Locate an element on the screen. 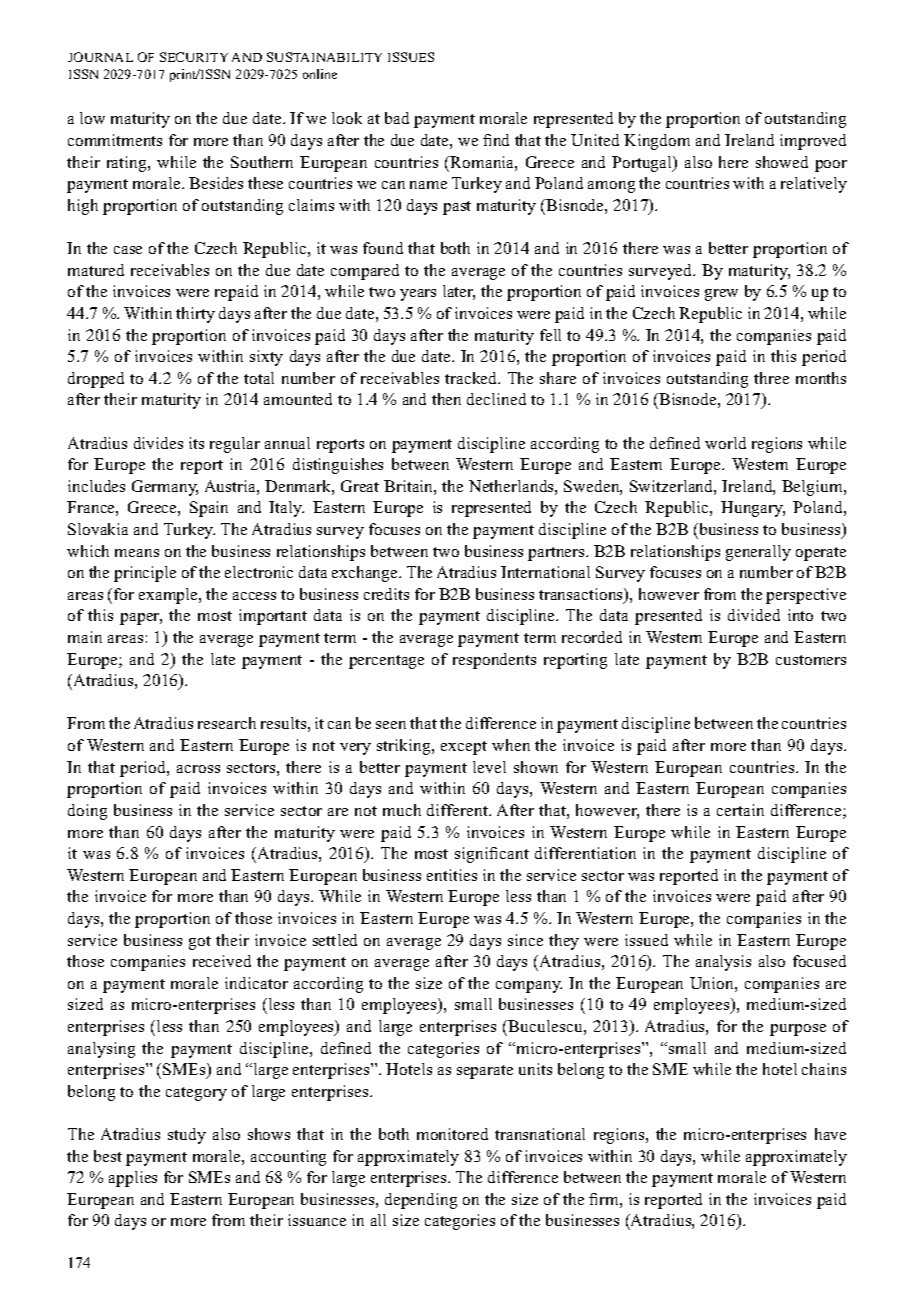 The image size is (924, 1295). three is located at coordinates (771, 378).
